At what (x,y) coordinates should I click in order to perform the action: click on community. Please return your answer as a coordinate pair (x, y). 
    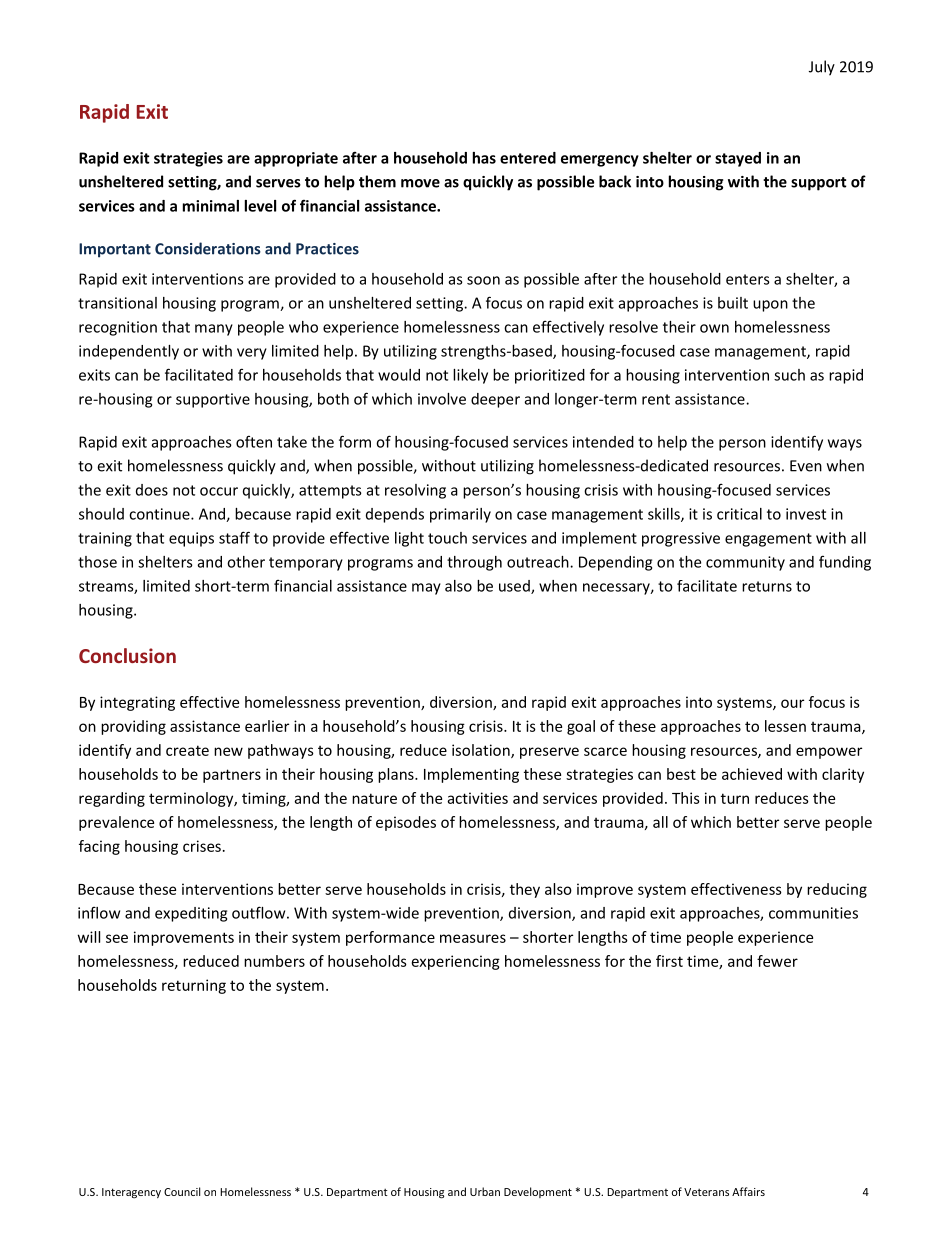
    Looking at the image, I should click on (745, 563).
